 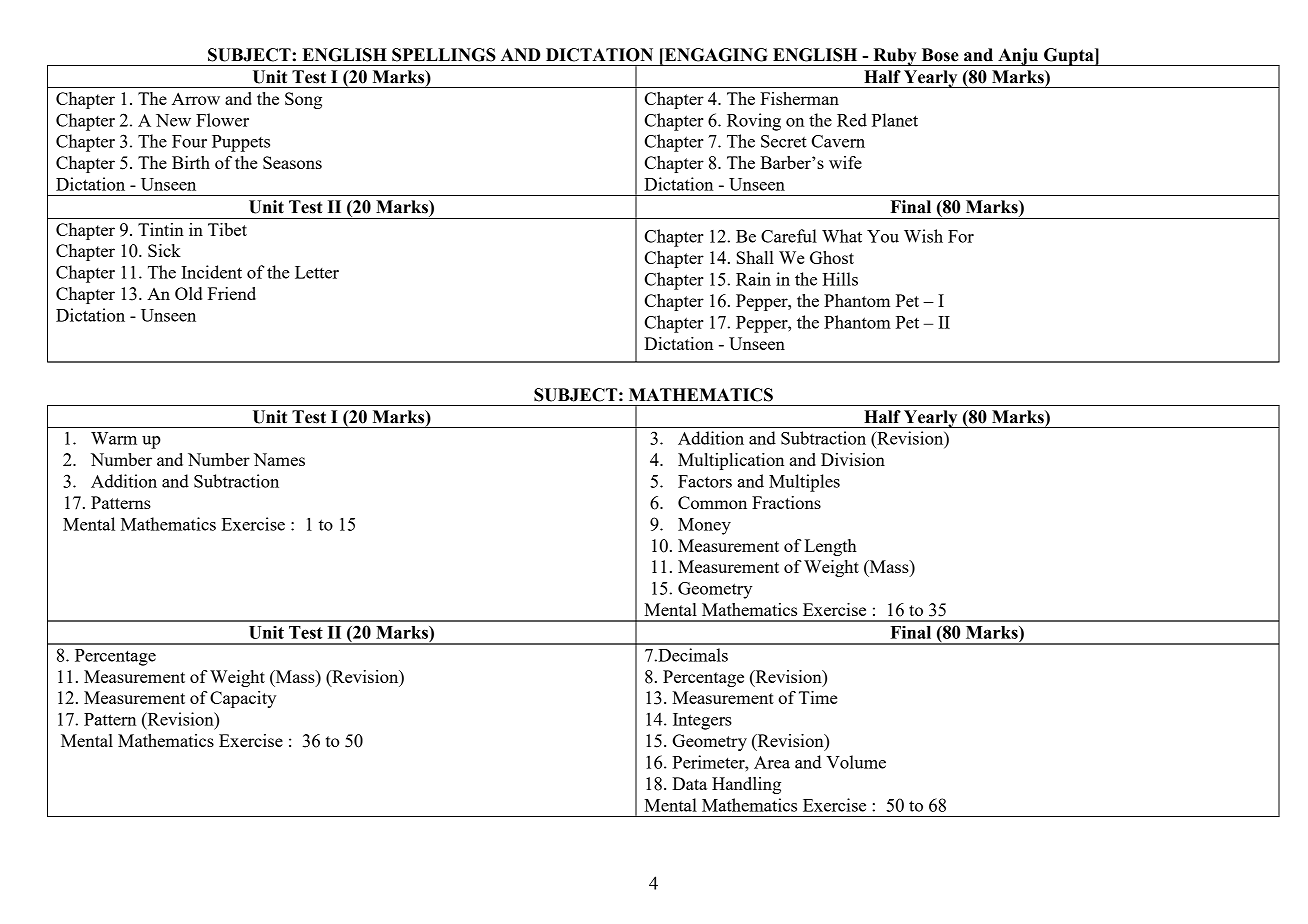 I want to click on Data, so click(x=689, y=783).
